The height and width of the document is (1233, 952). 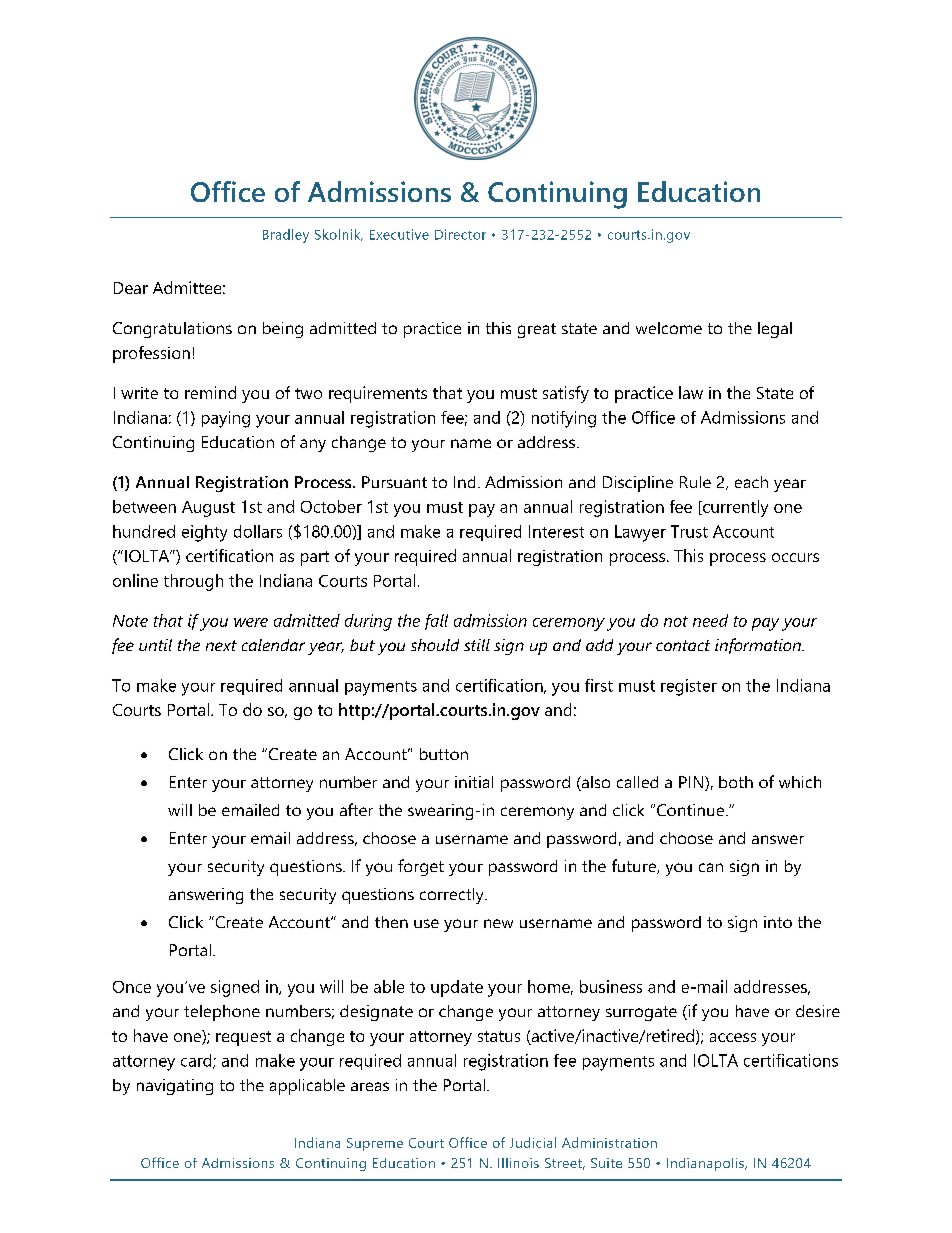 What do you see at coordinates (689, 687) in the document?
I see `register` at bounding box center [689, 687].
